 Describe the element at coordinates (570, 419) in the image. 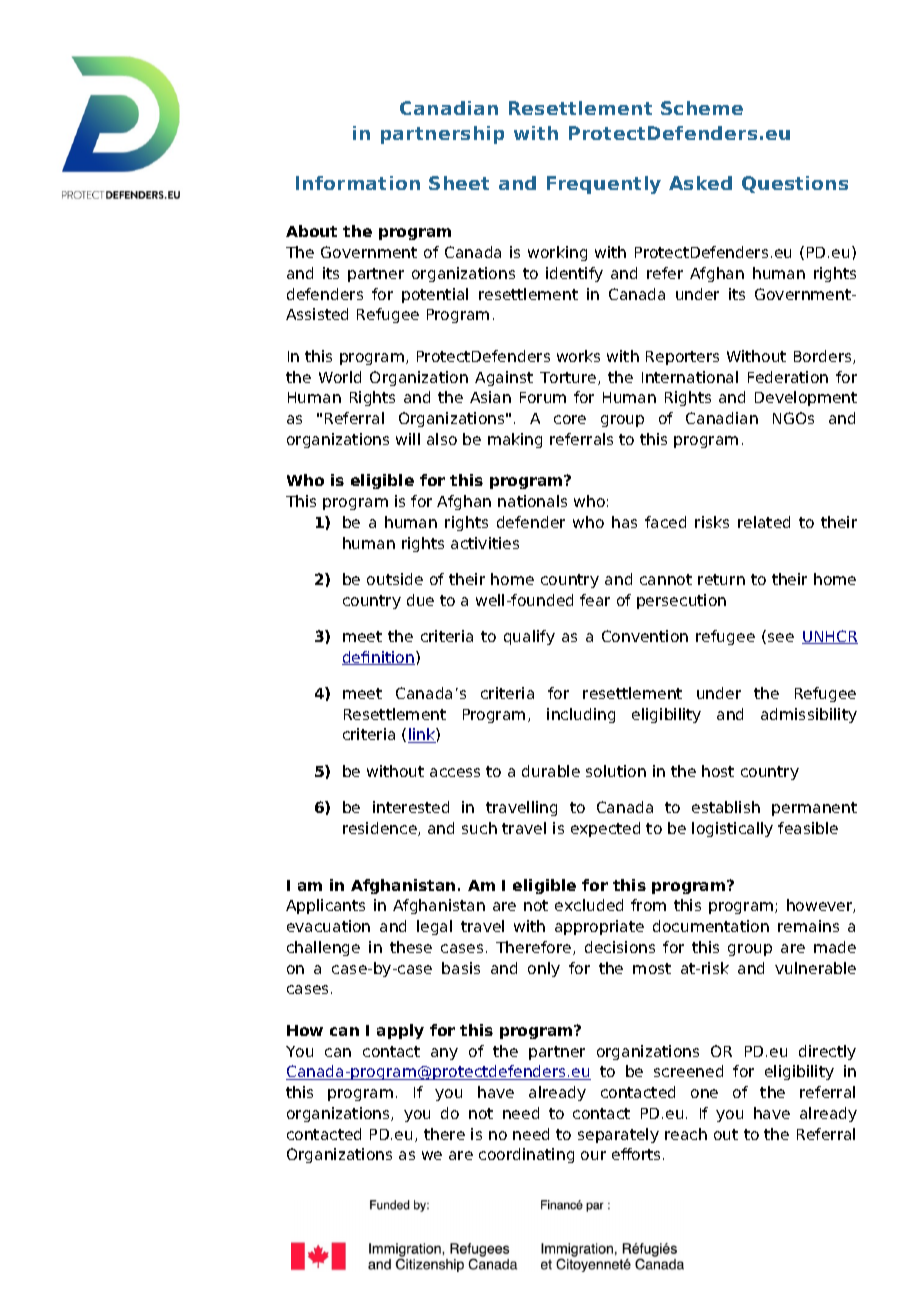

I see `core` at that location.
